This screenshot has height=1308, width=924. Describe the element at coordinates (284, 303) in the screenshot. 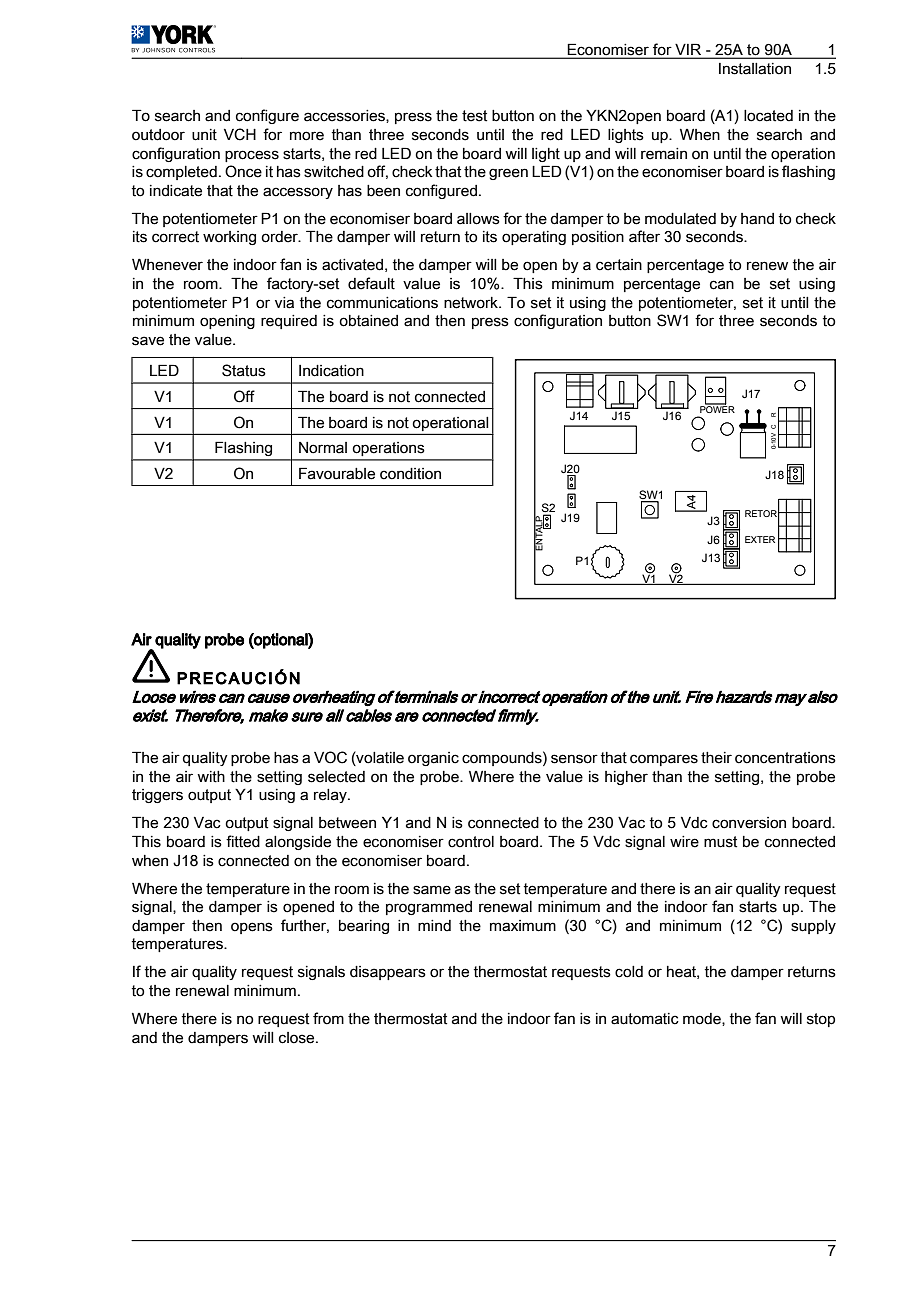

I see `via` at that location.
